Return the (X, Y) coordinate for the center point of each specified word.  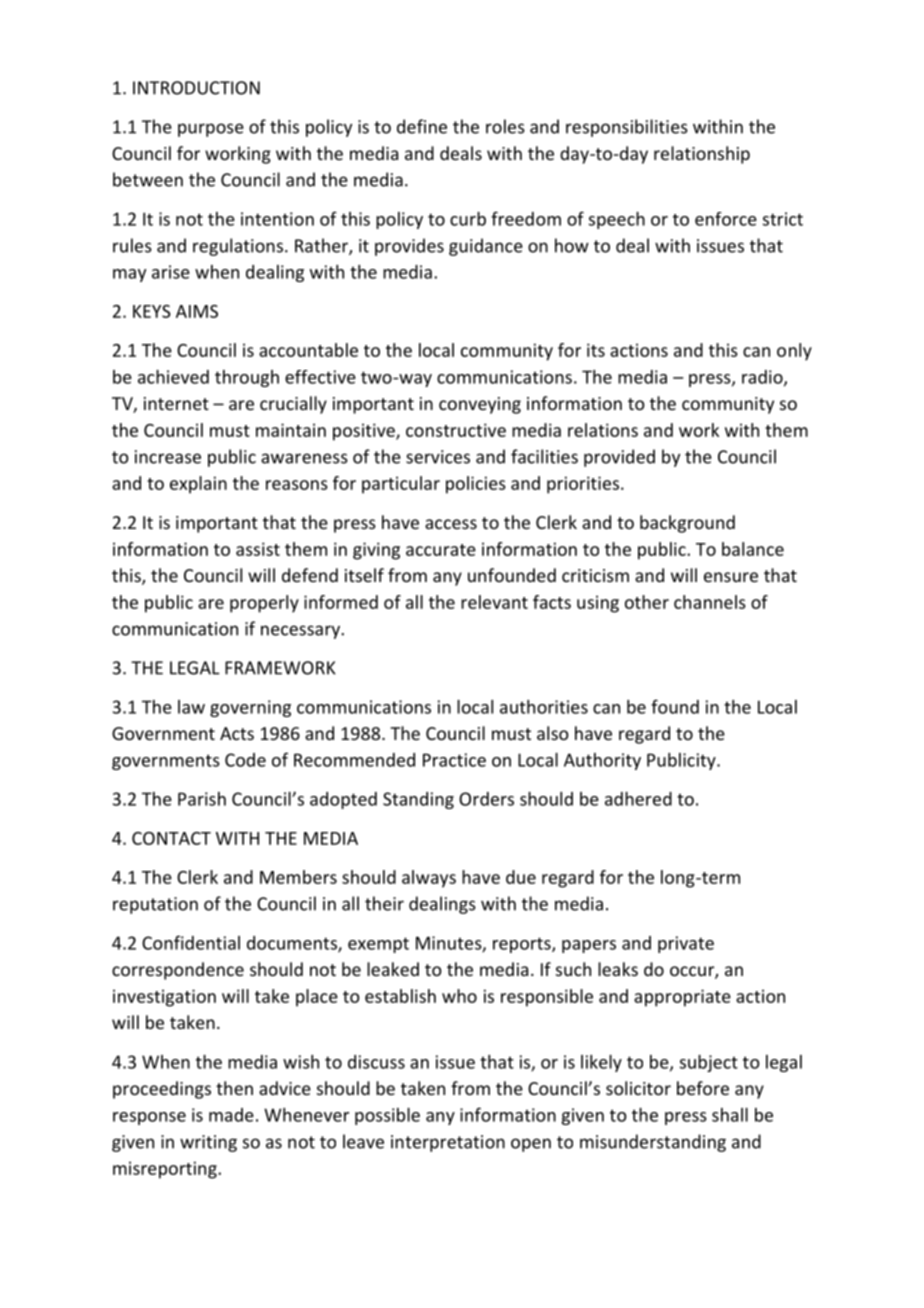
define (422, 126)
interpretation (448, 1143)
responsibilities (627, 128)
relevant (494, 602)
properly (264, 604)
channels (710, 602)
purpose (211, 130)
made (231, 1115)
